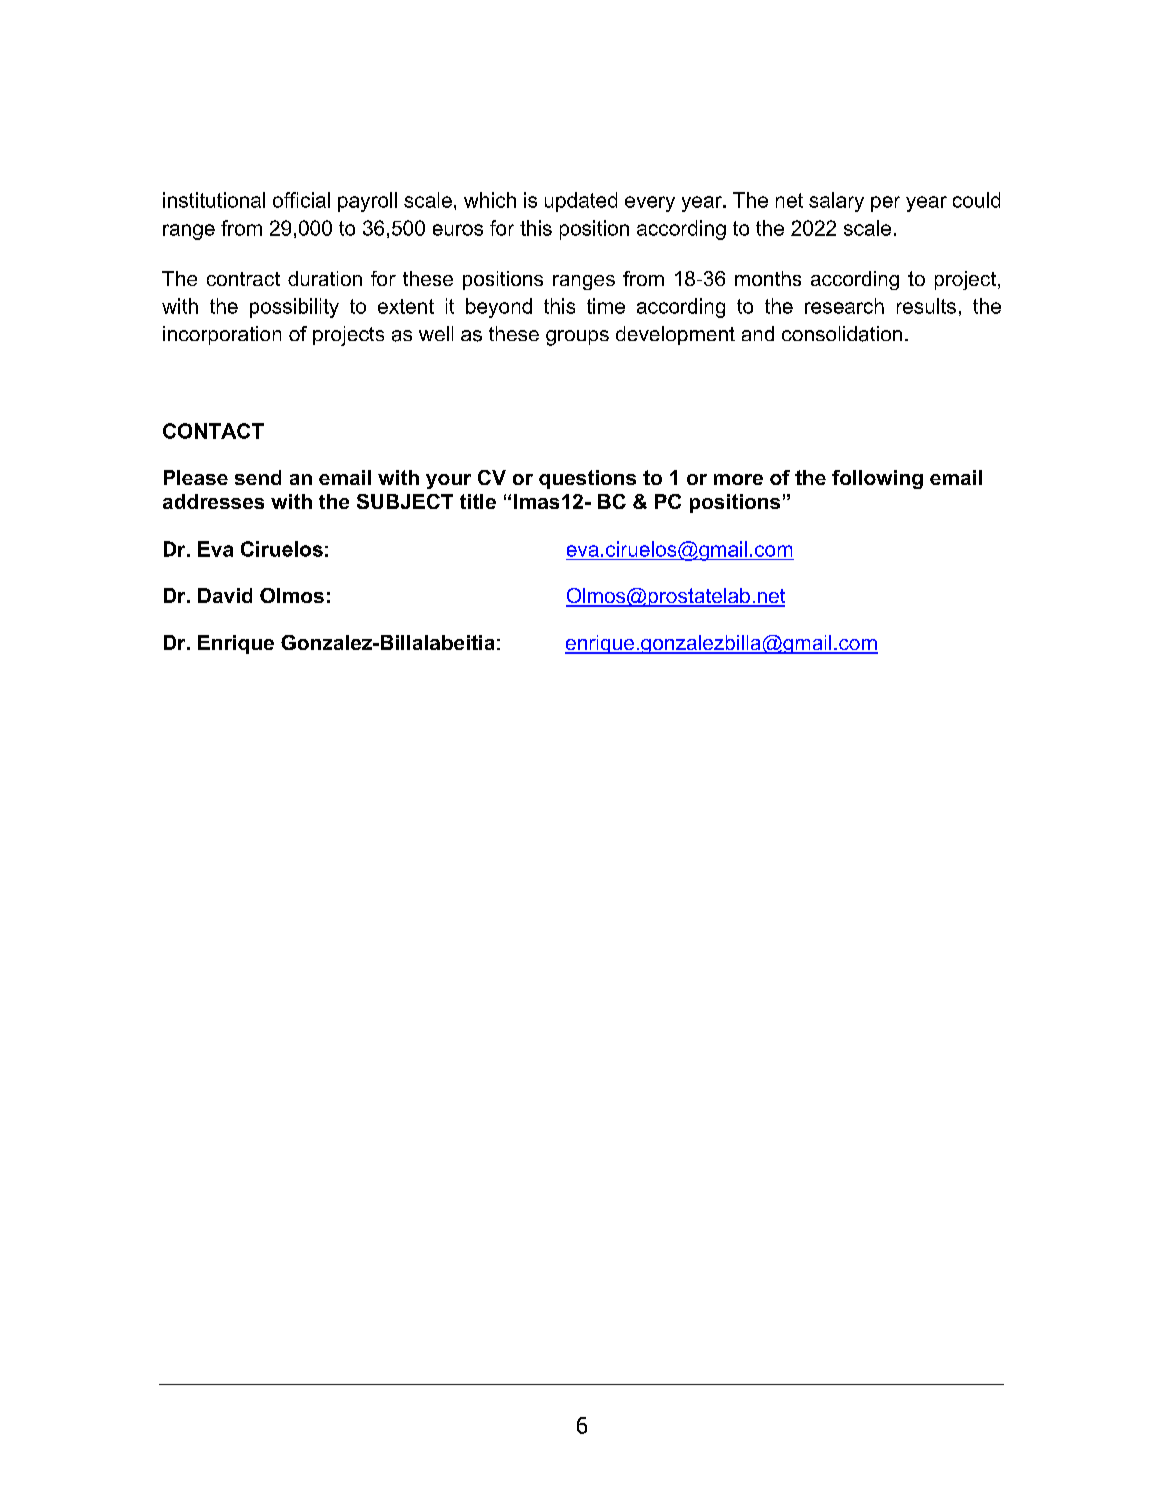 The height and width of the screenshot is (1505, 1163). Describe the element at coordinates (842, 334) in the screenshot. I see `consolidation` at that location.
